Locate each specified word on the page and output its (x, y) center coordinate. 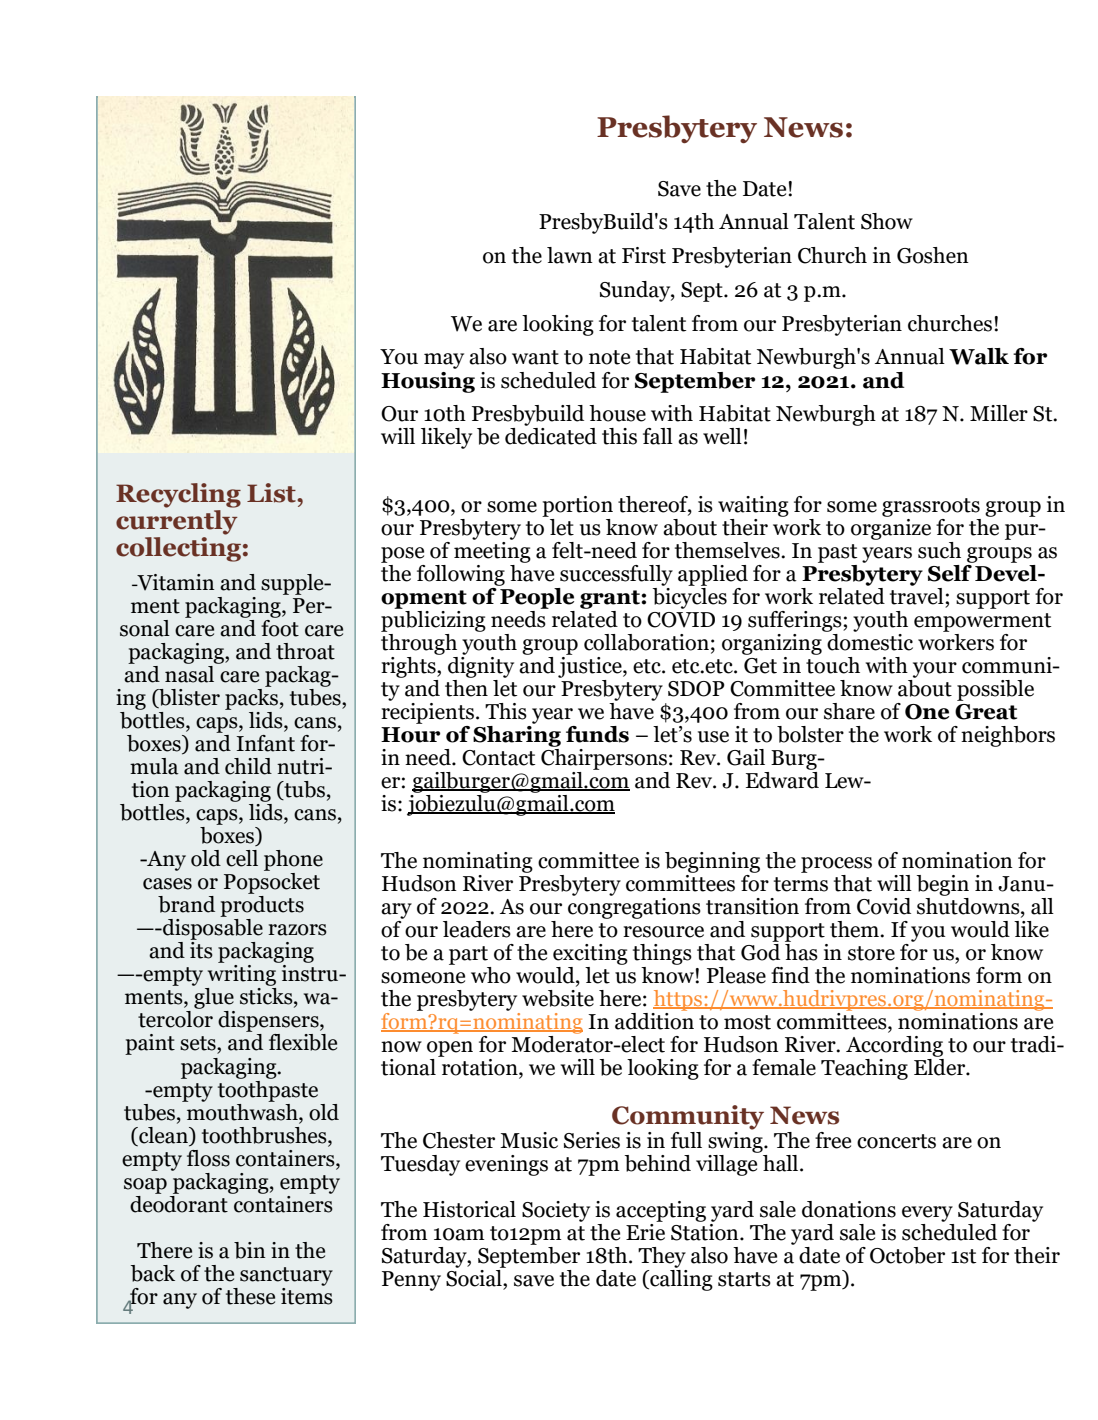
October (907, 1255)
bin (250, 1250)
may (444, 361)
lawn (570, 255)
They (662, 1257)
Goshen (933, 255)
